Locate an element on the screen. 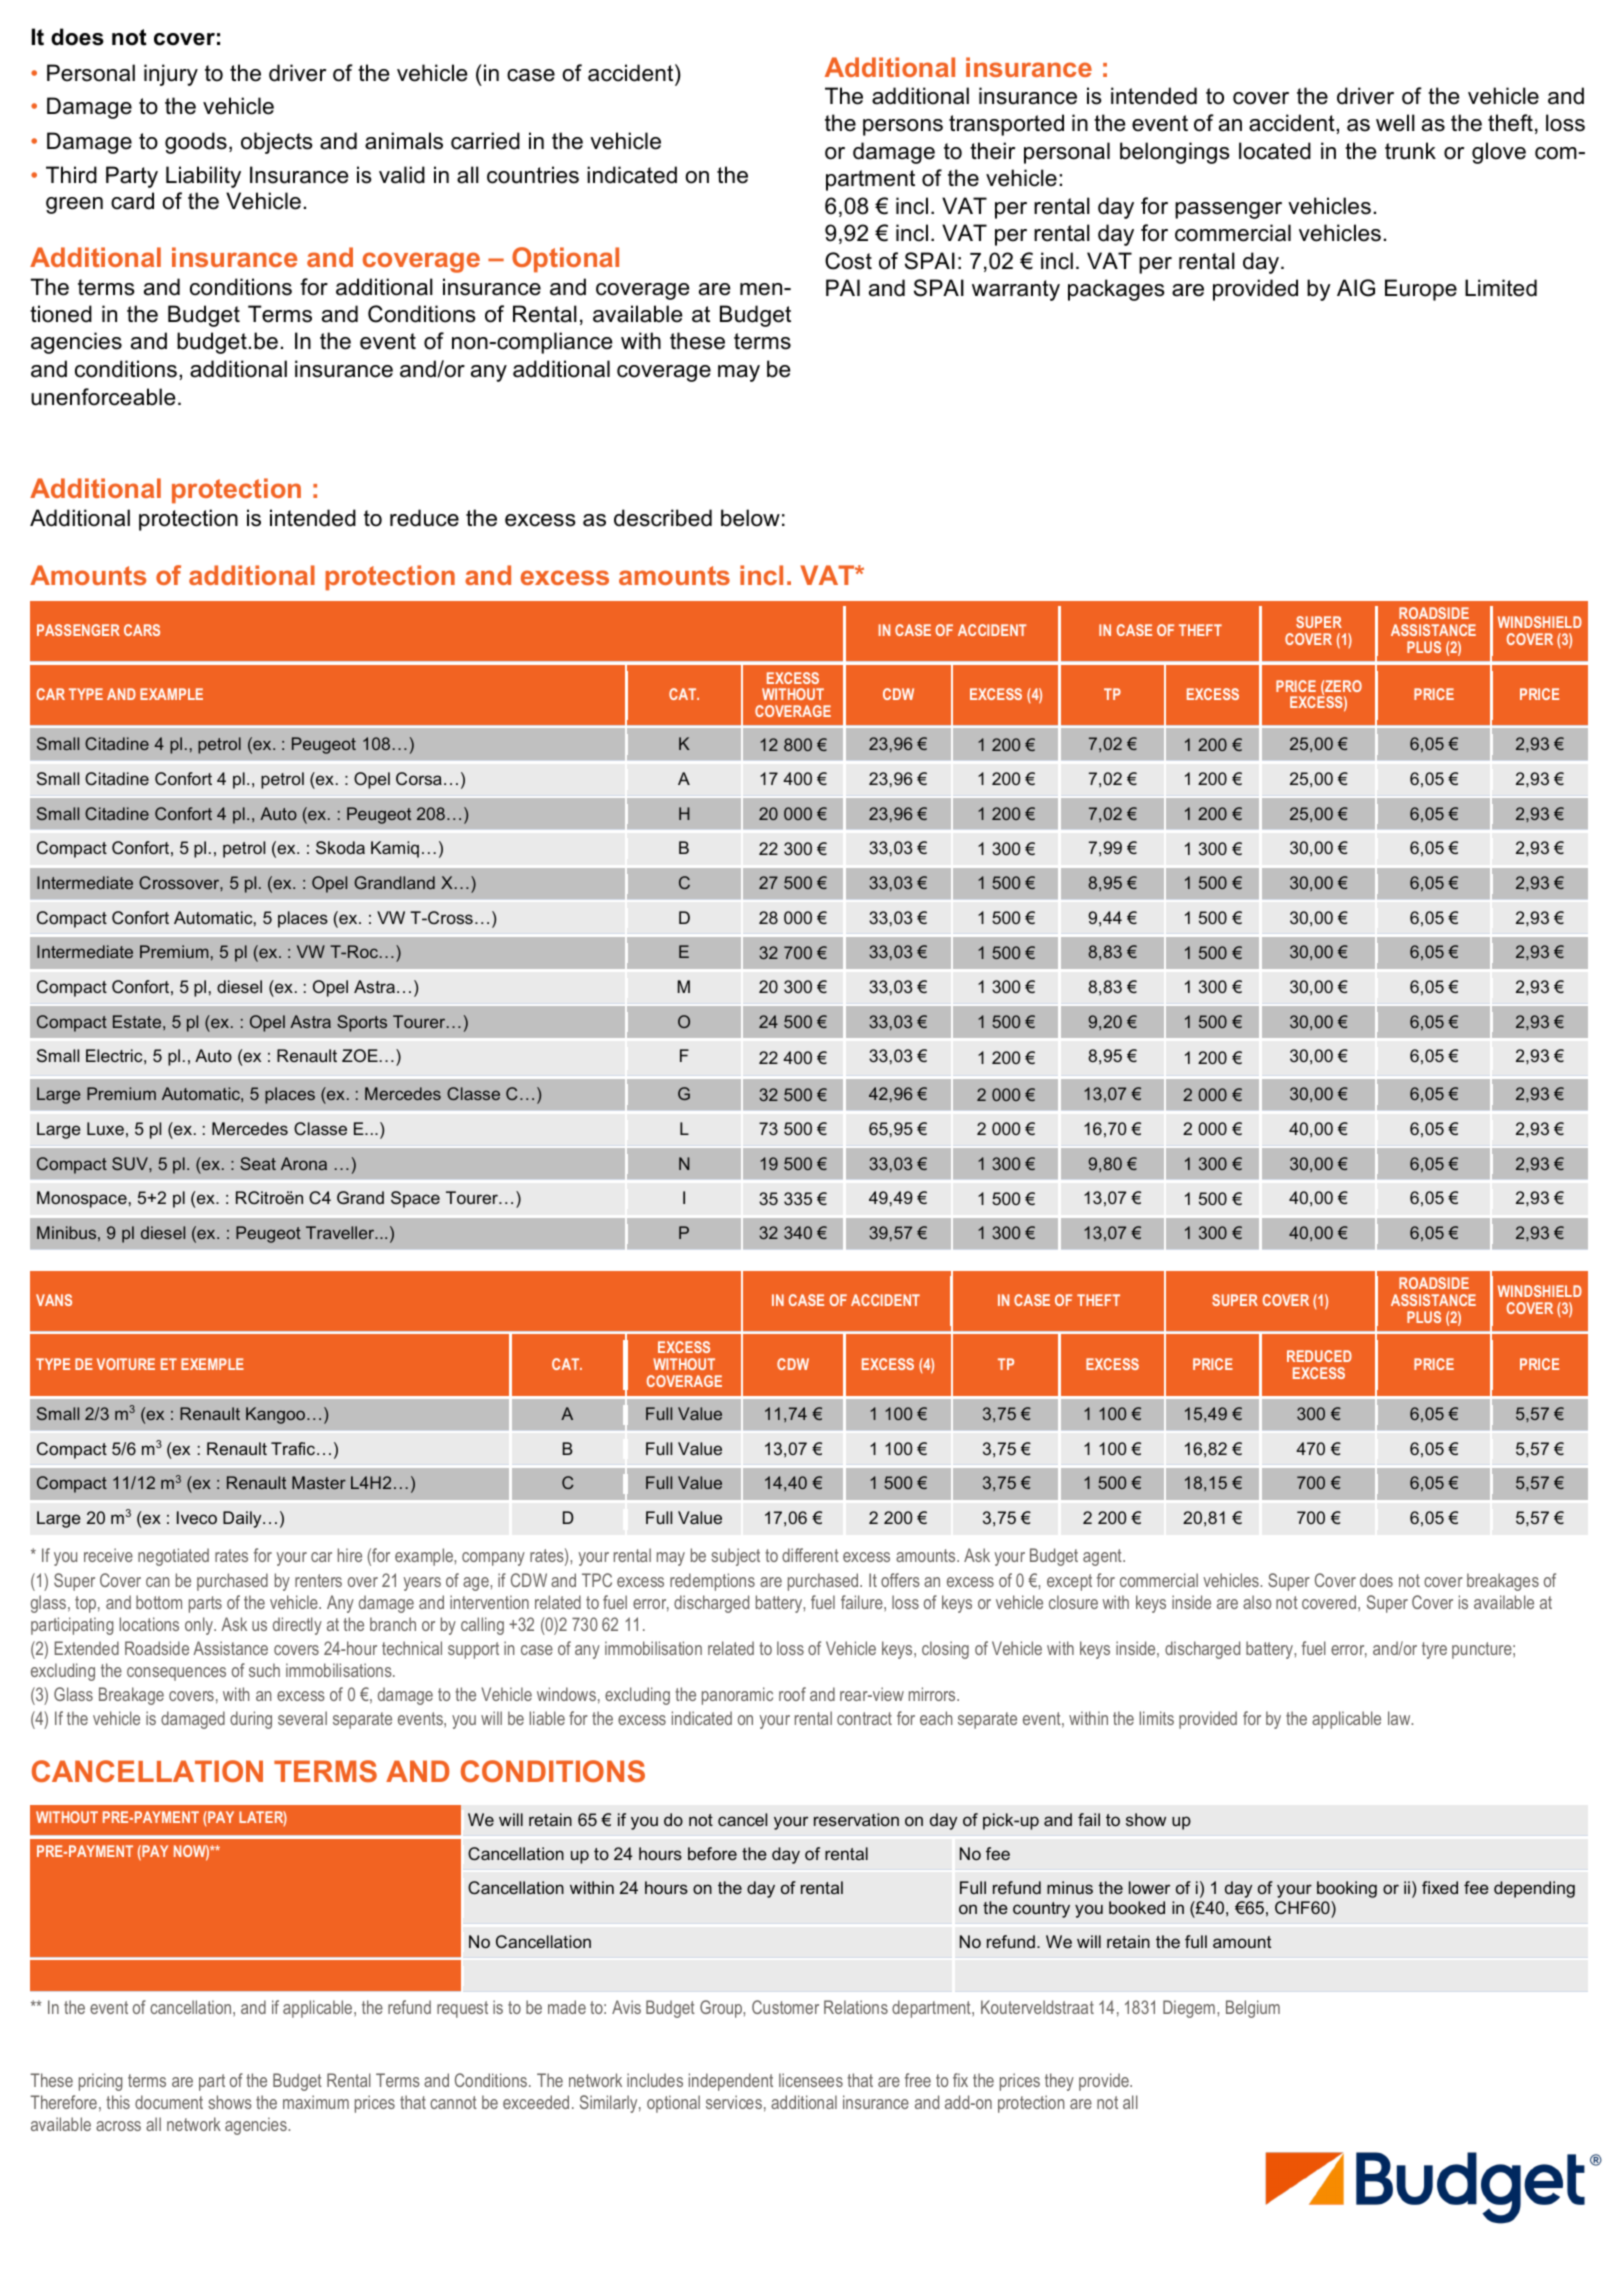 The width and height of the screenshot is (1614, 2283). Seat is located at coordinates (258, 1163).
